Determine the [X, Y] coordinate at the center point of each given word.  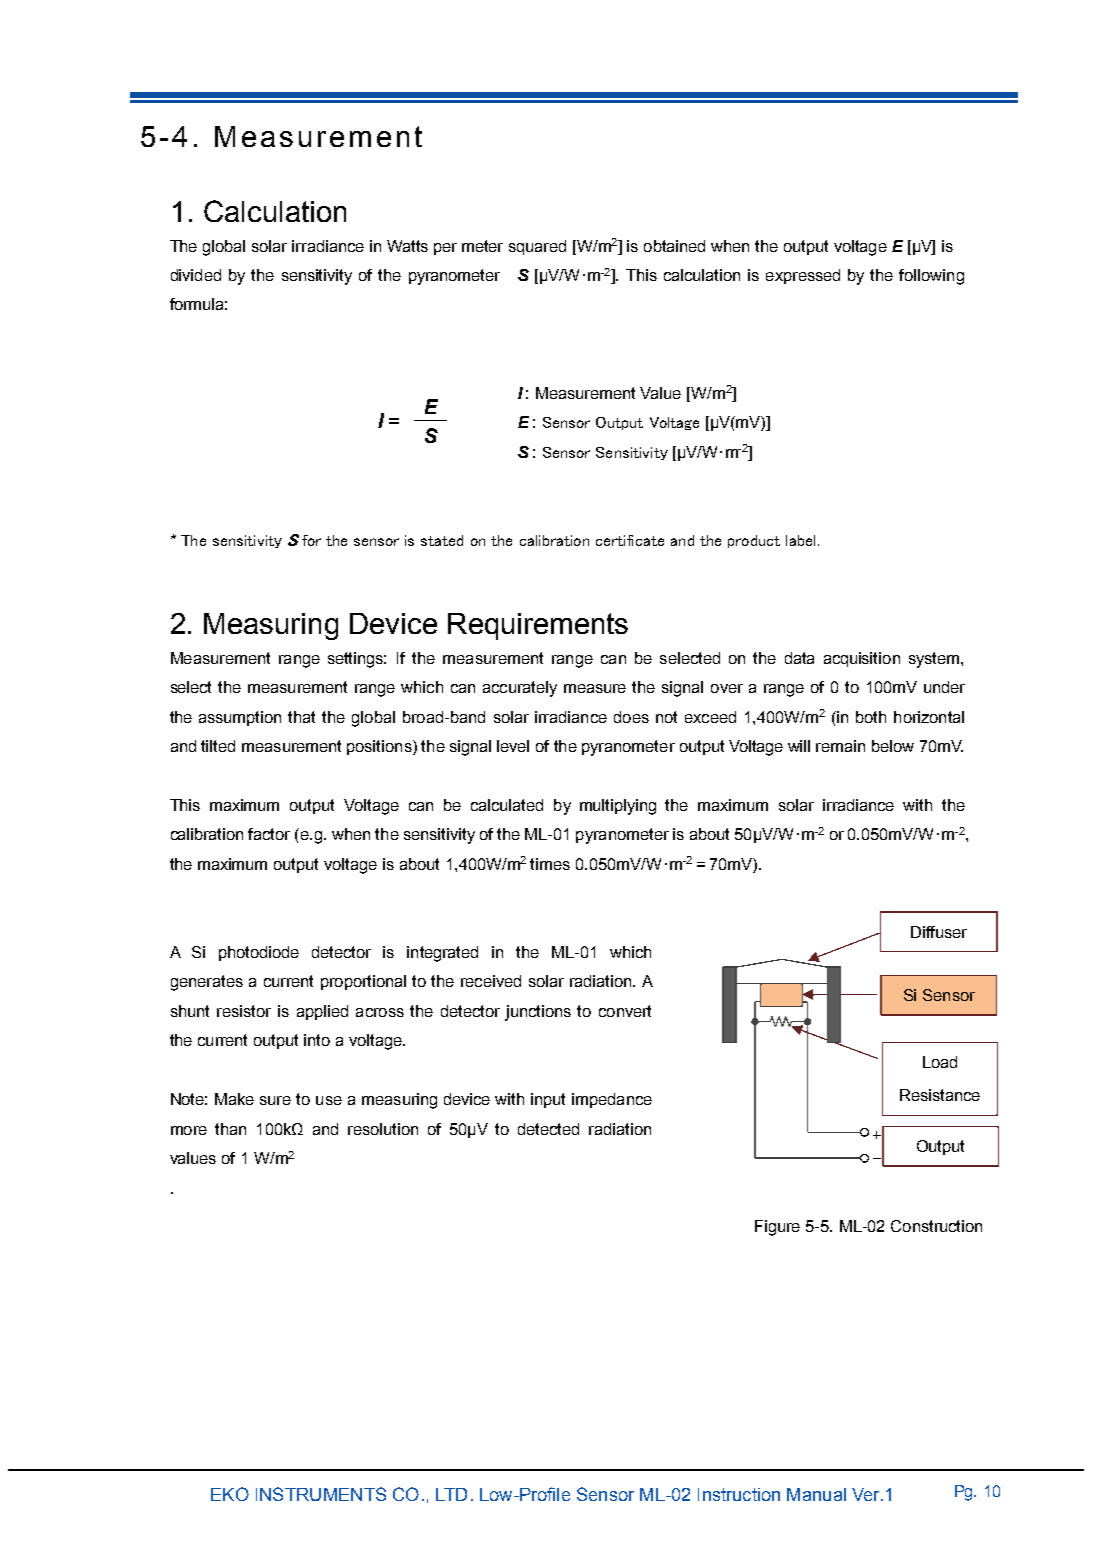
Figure [777, 1228]
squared [537, 247]
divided [196, 275]
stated [442, 540]
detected [548, 1129]
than [230, 1129]
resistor [244, 1011]
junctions [538, 1013]
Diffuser [939, 932]
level [513, 746]
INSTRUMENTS [321, 1494]
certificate [630, 540]
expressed [803, 276]
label [800, 540]
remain [840, 746]
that [301, 717]
